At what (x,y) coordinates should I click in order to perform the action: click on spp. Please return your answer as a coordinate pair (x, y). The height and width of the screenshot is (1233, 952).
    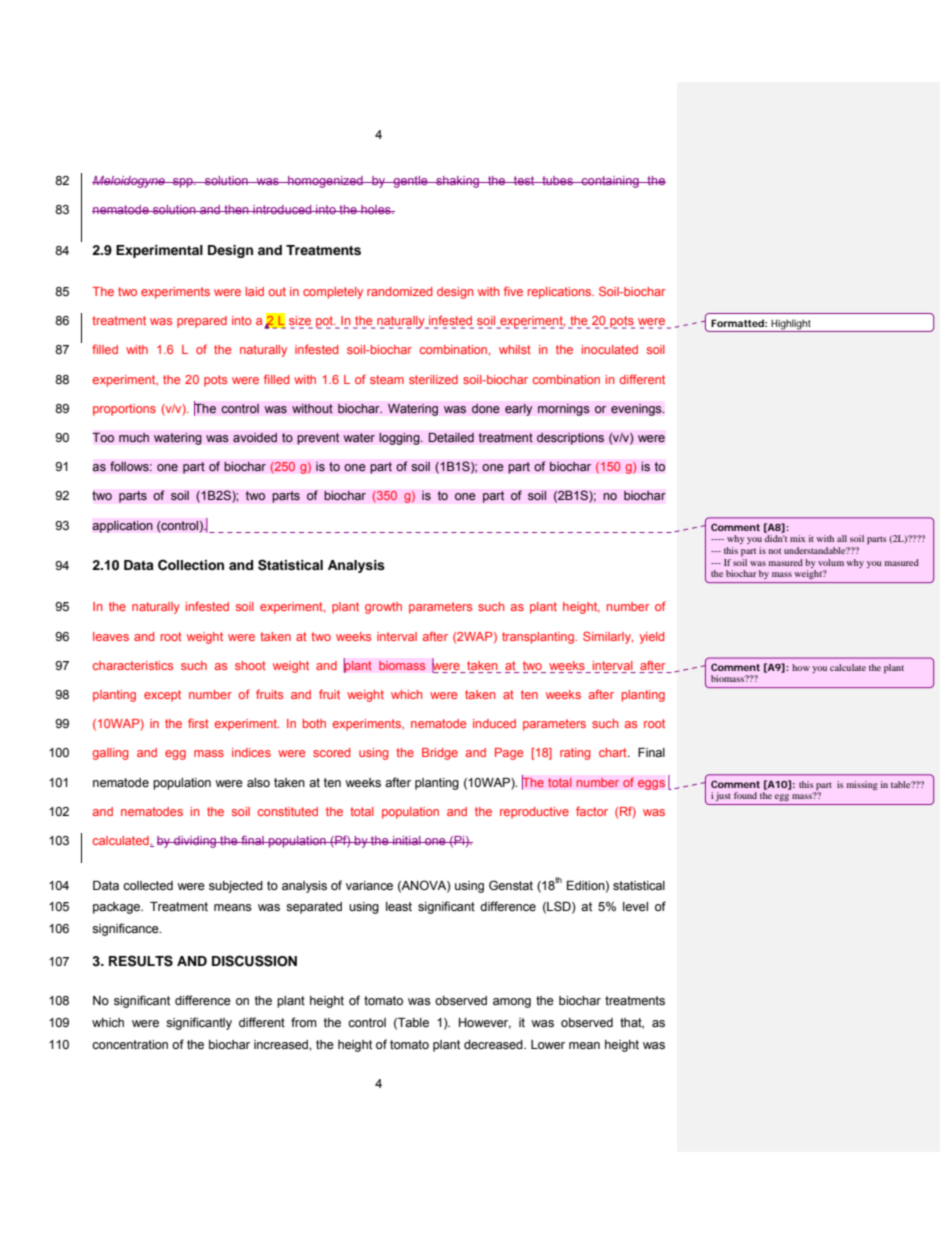
    Looking at the image, I should click on (183, 183).
